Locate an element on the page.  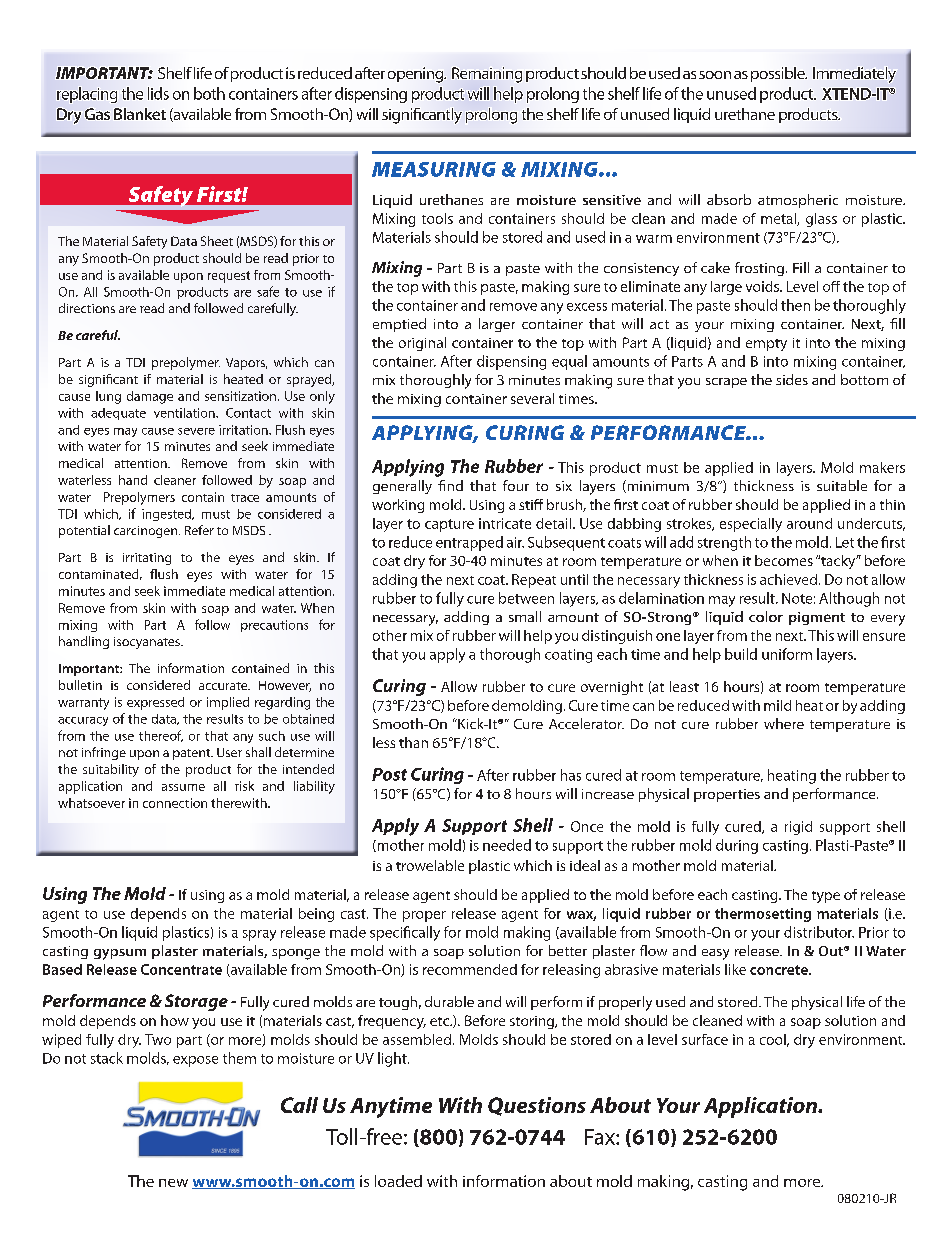
needed is located at coordinates (507, 845).
